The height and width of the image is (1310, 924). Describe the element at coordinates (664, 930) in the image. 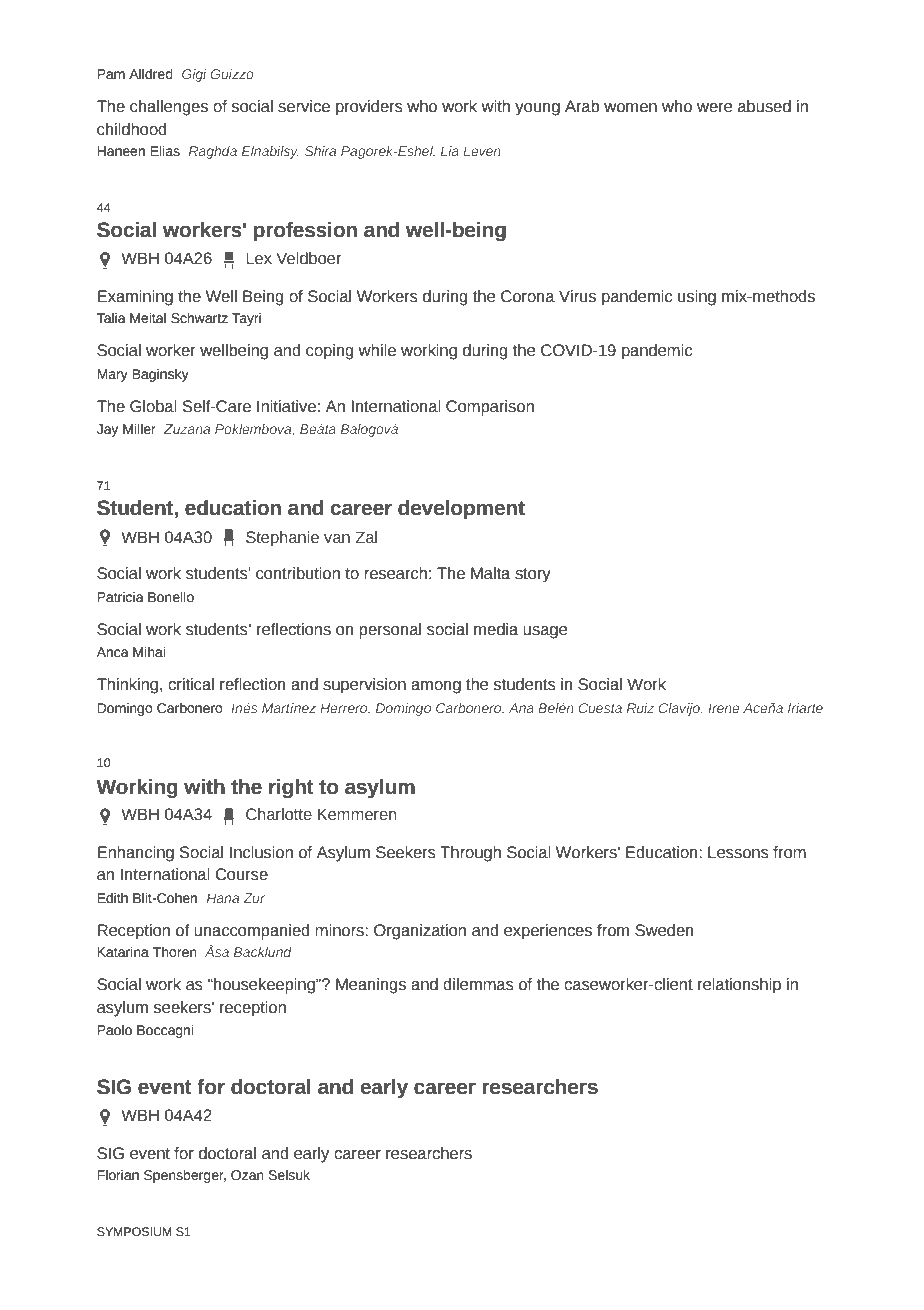

I see `Sweden` at that location.
